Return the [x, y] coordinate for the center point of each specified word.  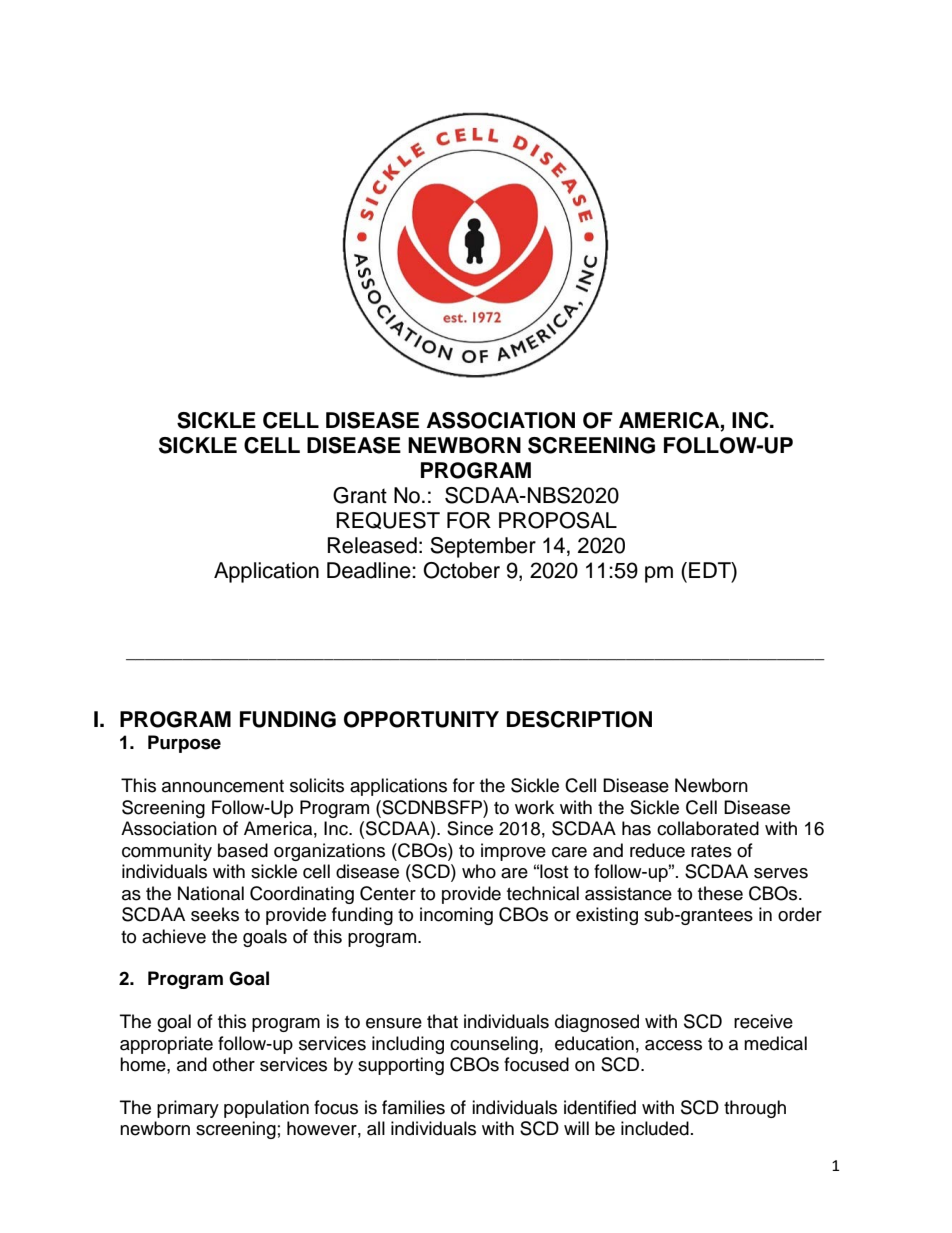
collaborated [708, 828]
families [413, 1107]
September [483, 547]
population [266, 1109]
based [243, 850]
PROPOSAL [558, 520]
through [755, 1109]
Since [470, 828]
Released [372, 545]
